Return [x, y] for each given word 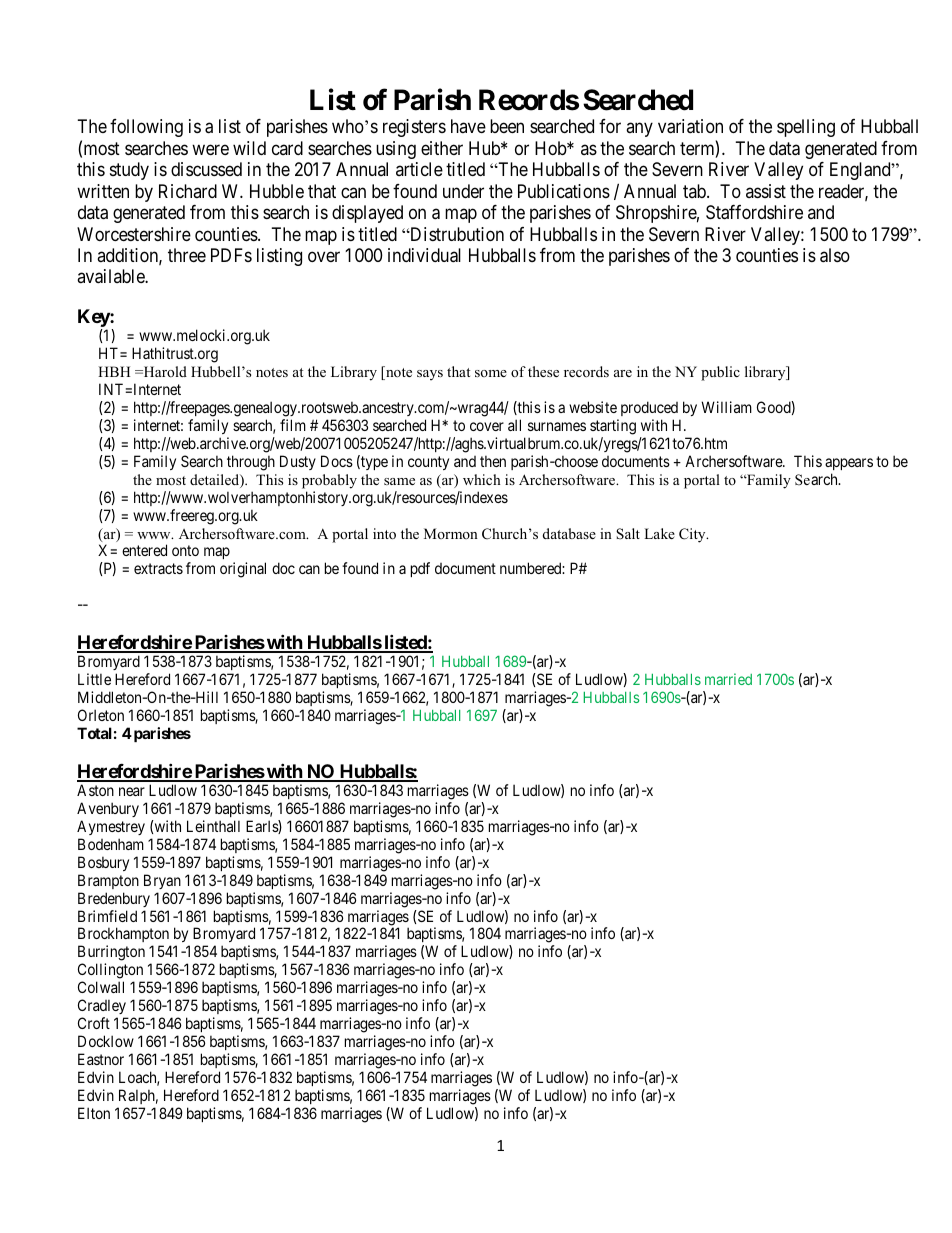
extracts [158, 568]
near [132, 791]
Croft [94, 1023]
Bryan [162, 881]
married [728, 679]
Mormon [451, 533]
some [491, 373]
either [442, 148]
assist [766, 191]
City [693, 535]
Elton [94, 1113]
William [726, 407]
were [210, 149]
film [293, 425]
